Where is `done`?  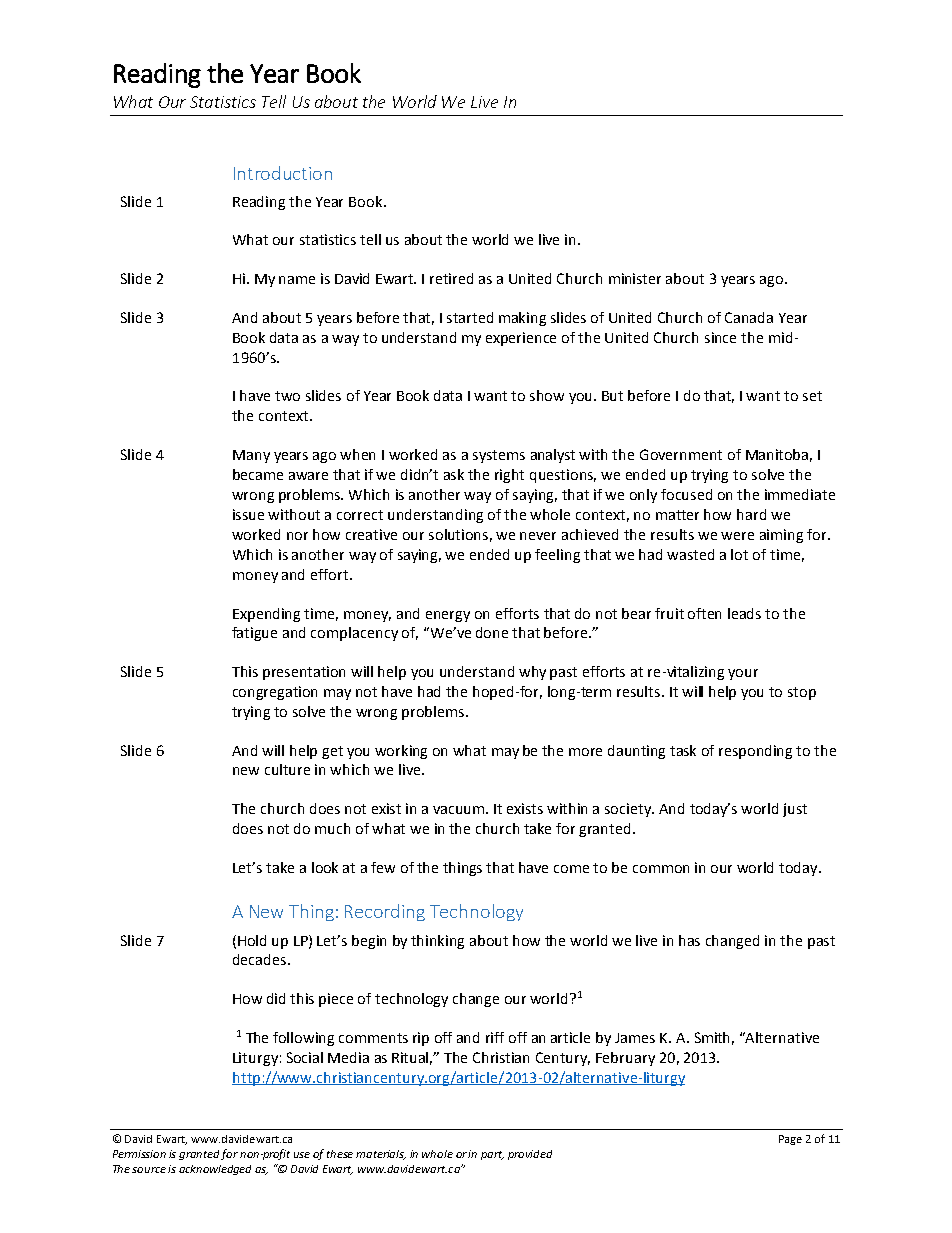
done is located at coordinates (492, 632).
